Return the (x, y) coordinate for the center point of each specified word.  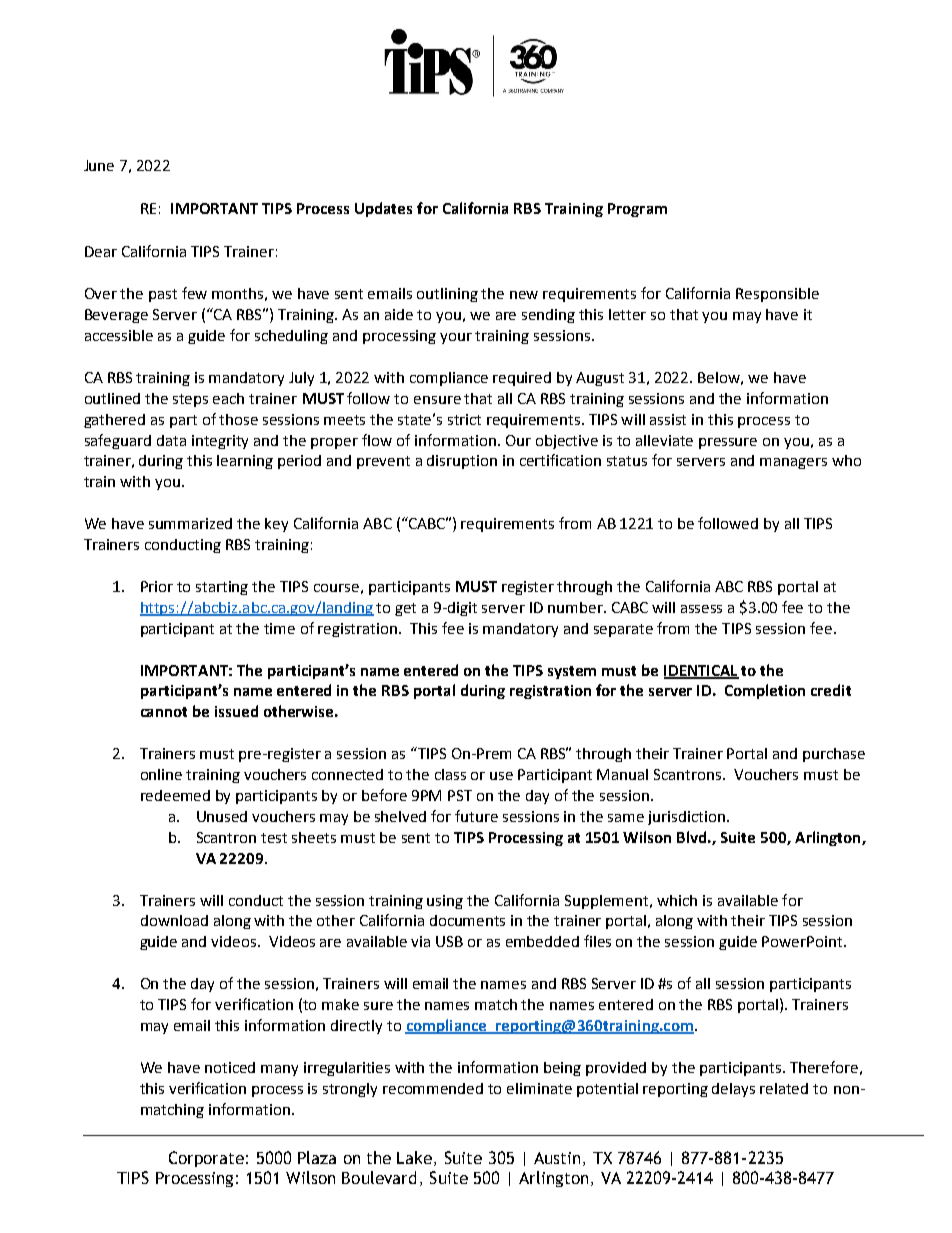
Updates (383, 209)
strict (464, 419)
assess (701, 609)
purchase (834, 755)
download (174, 920)
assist (668, 419)
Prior (157, 586)
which (677, 900)
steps (190, 400)
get (405, 609)
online (161, 774)
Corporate (206, 1159)
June (99, 165)
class (450, 774)
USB (449, 941)
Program (637, 210)
